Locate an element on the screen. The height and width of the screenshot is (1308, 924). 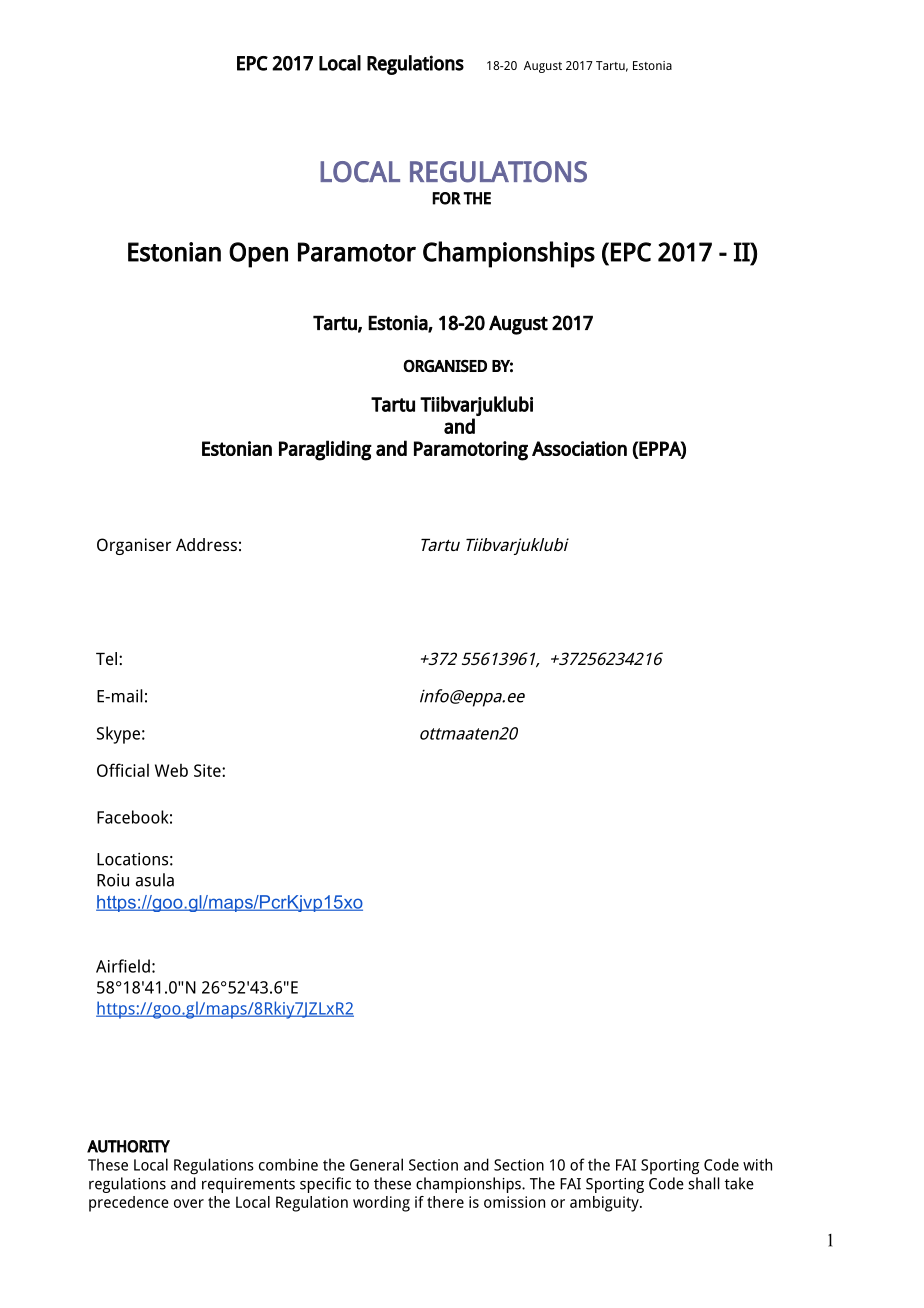
General is located at coordinates (376, 1164).
